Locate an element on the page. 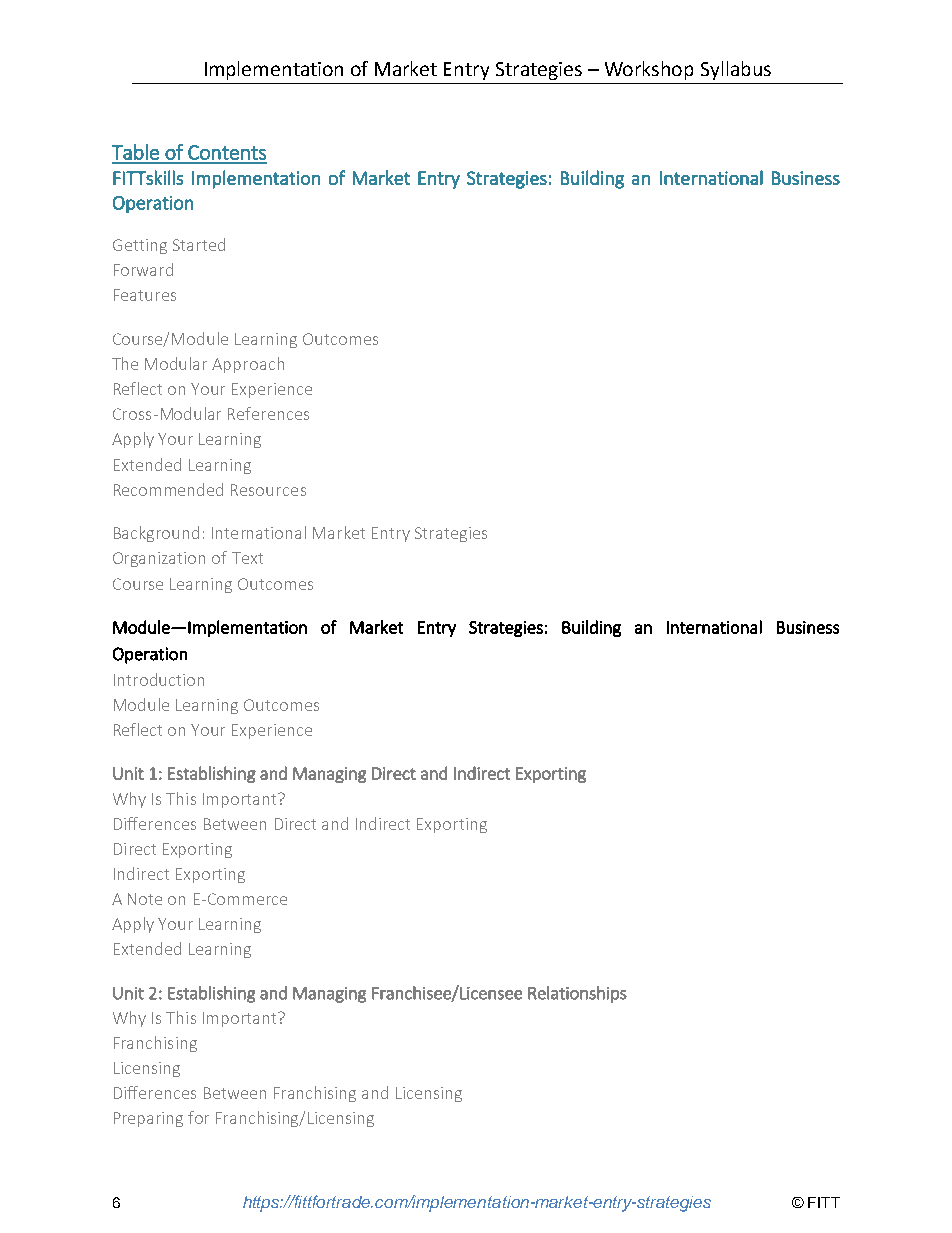  Started is located at coordinates (199, 244).
